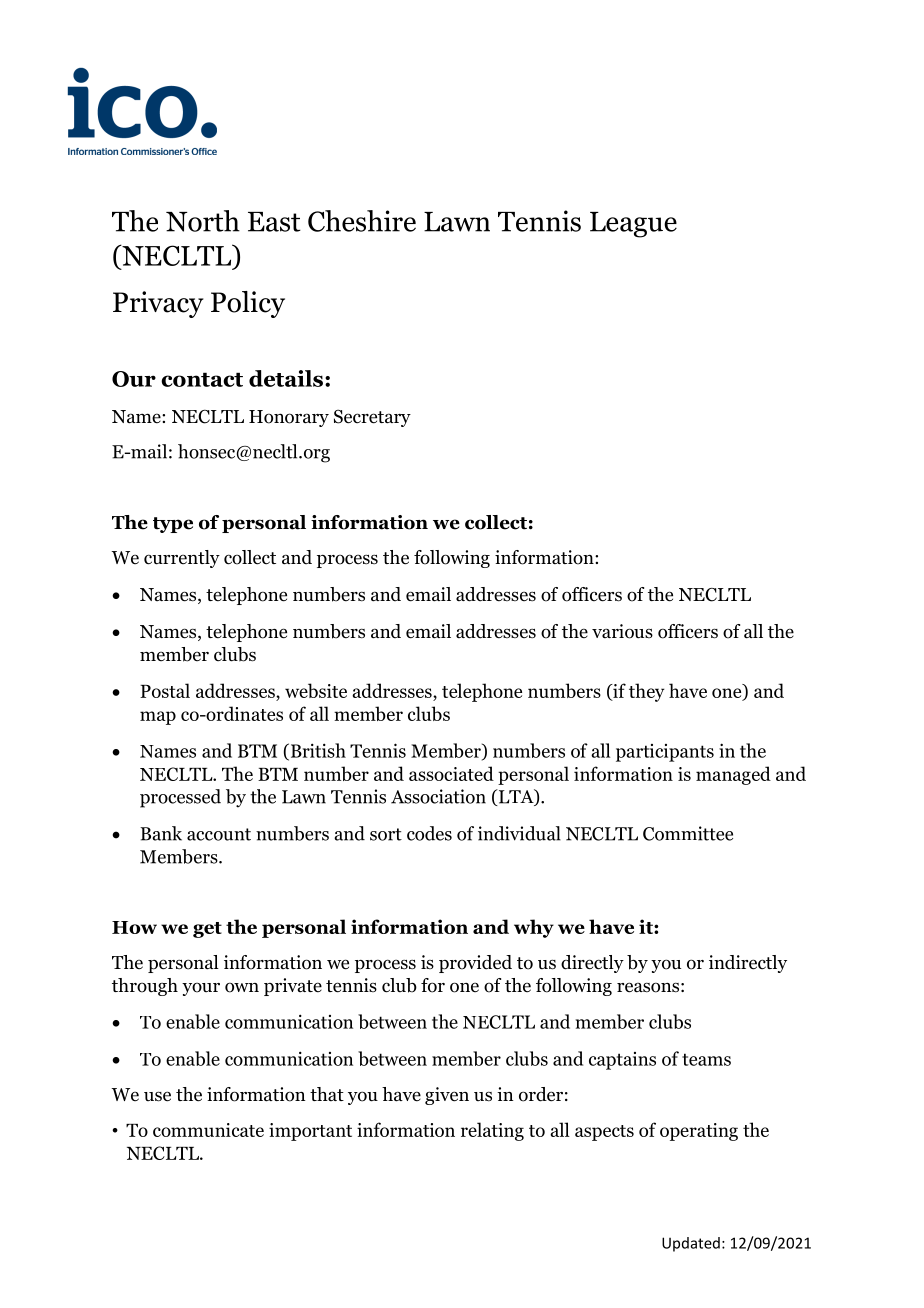 Image resolution: width=924 pixels, height=1308 pixels. What do you see at coordinates (208, 1130) in the document?
I see `communicate` at bounding box center [208, 1130].
